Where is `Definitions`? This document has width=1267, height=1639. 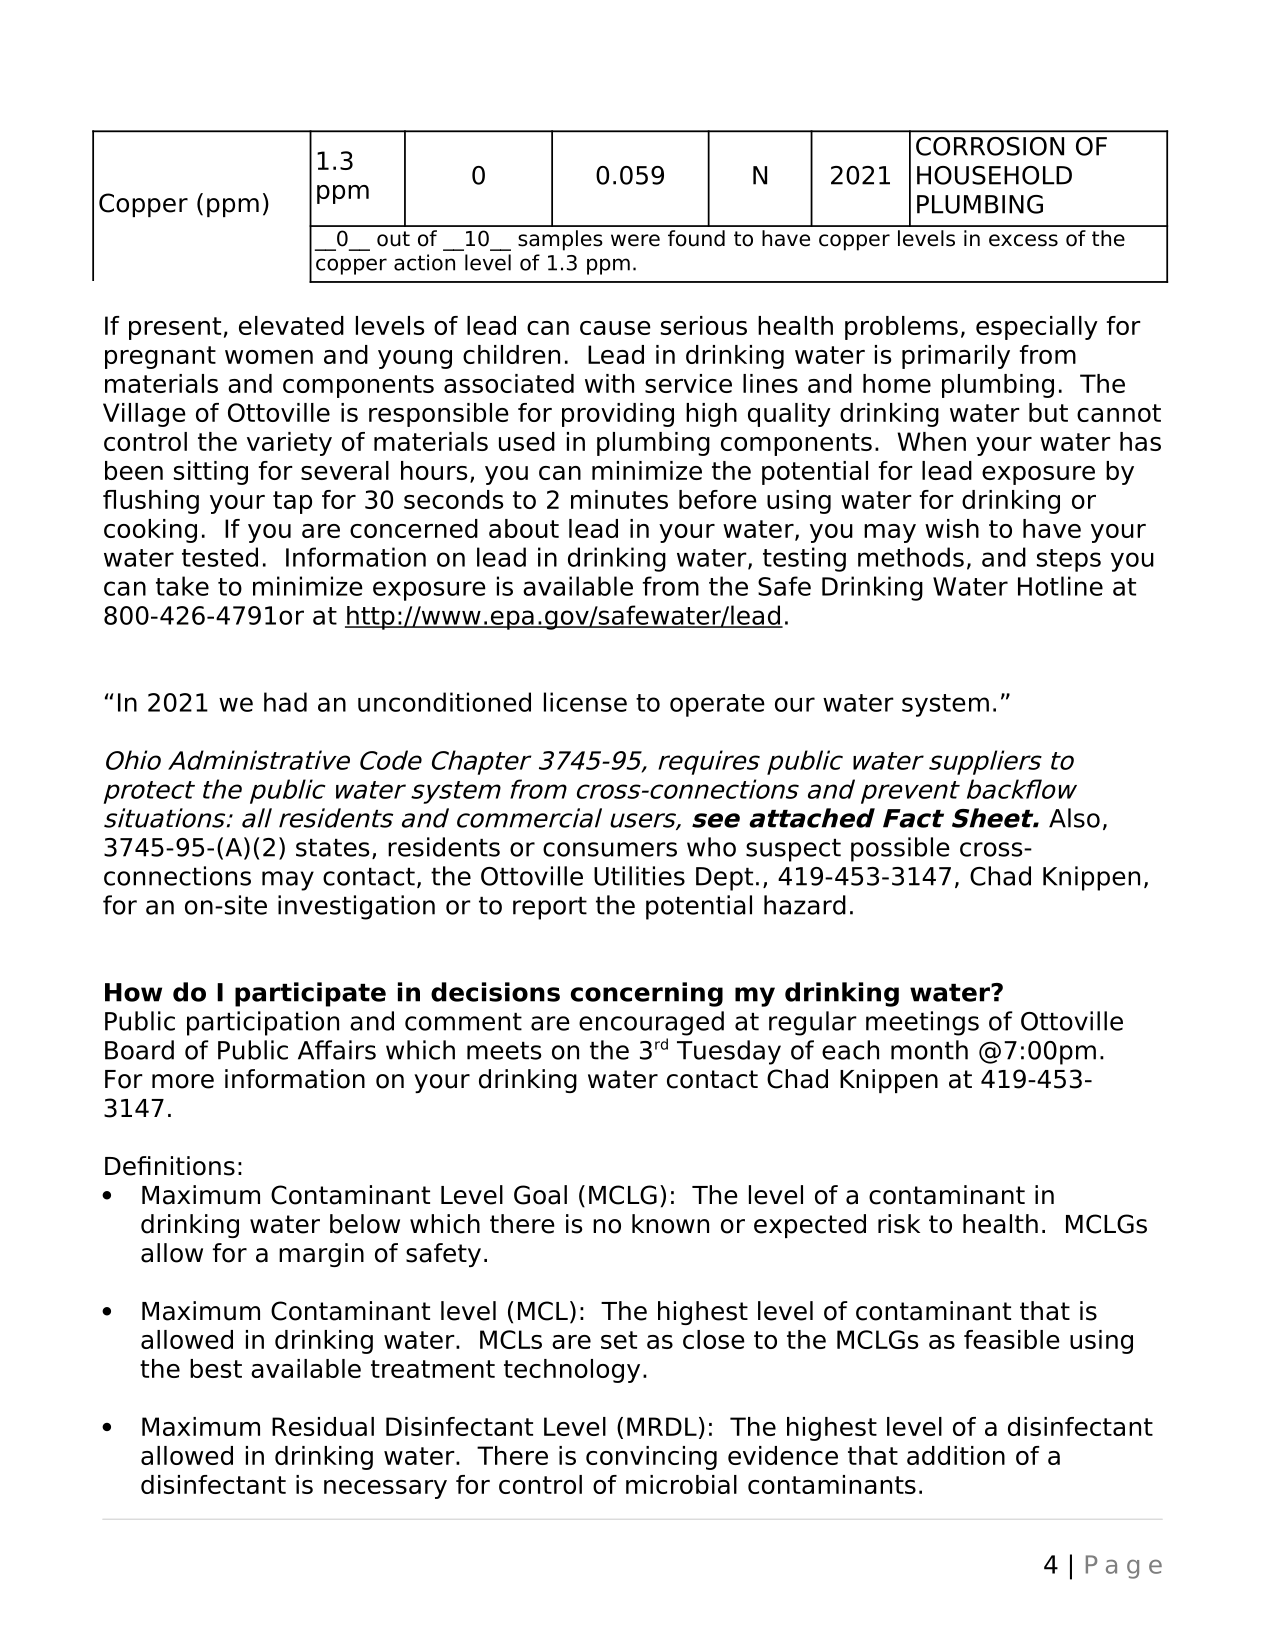
Definitions is located at coordinates (170, 1166).
